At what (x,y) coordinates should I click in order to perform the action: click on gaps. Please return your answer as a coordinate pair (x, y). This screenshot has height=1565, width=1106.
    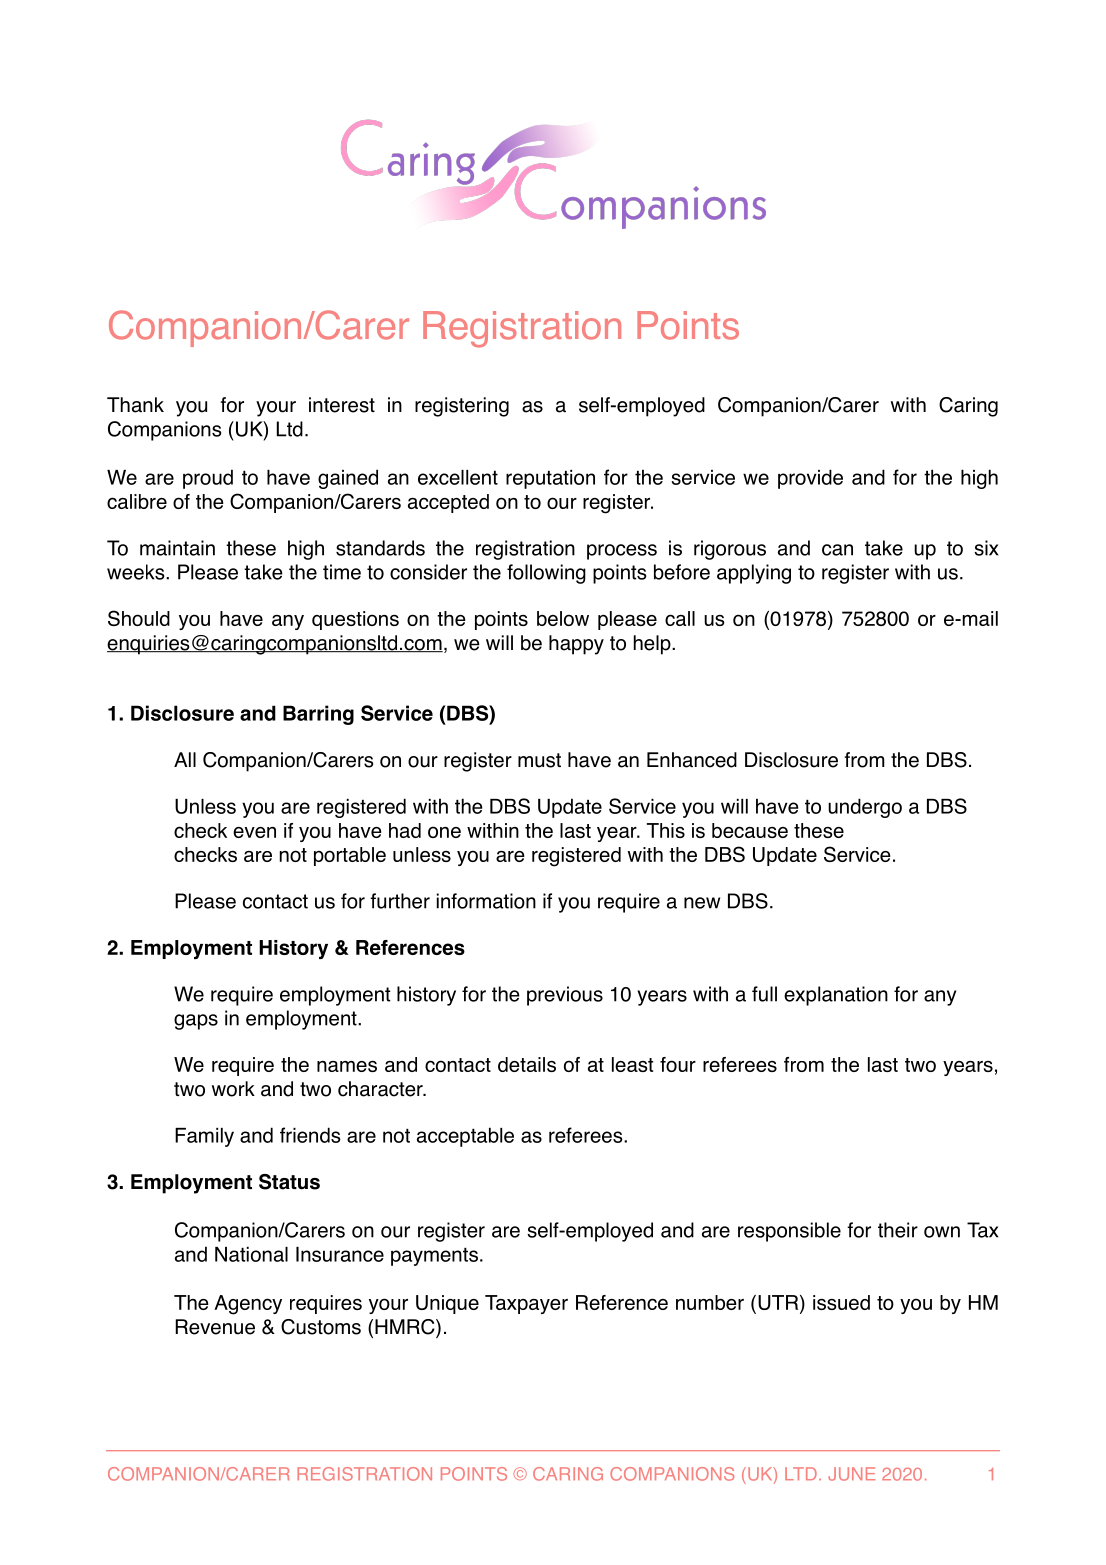
    Looking at the image, I should click on (196, 1022).
